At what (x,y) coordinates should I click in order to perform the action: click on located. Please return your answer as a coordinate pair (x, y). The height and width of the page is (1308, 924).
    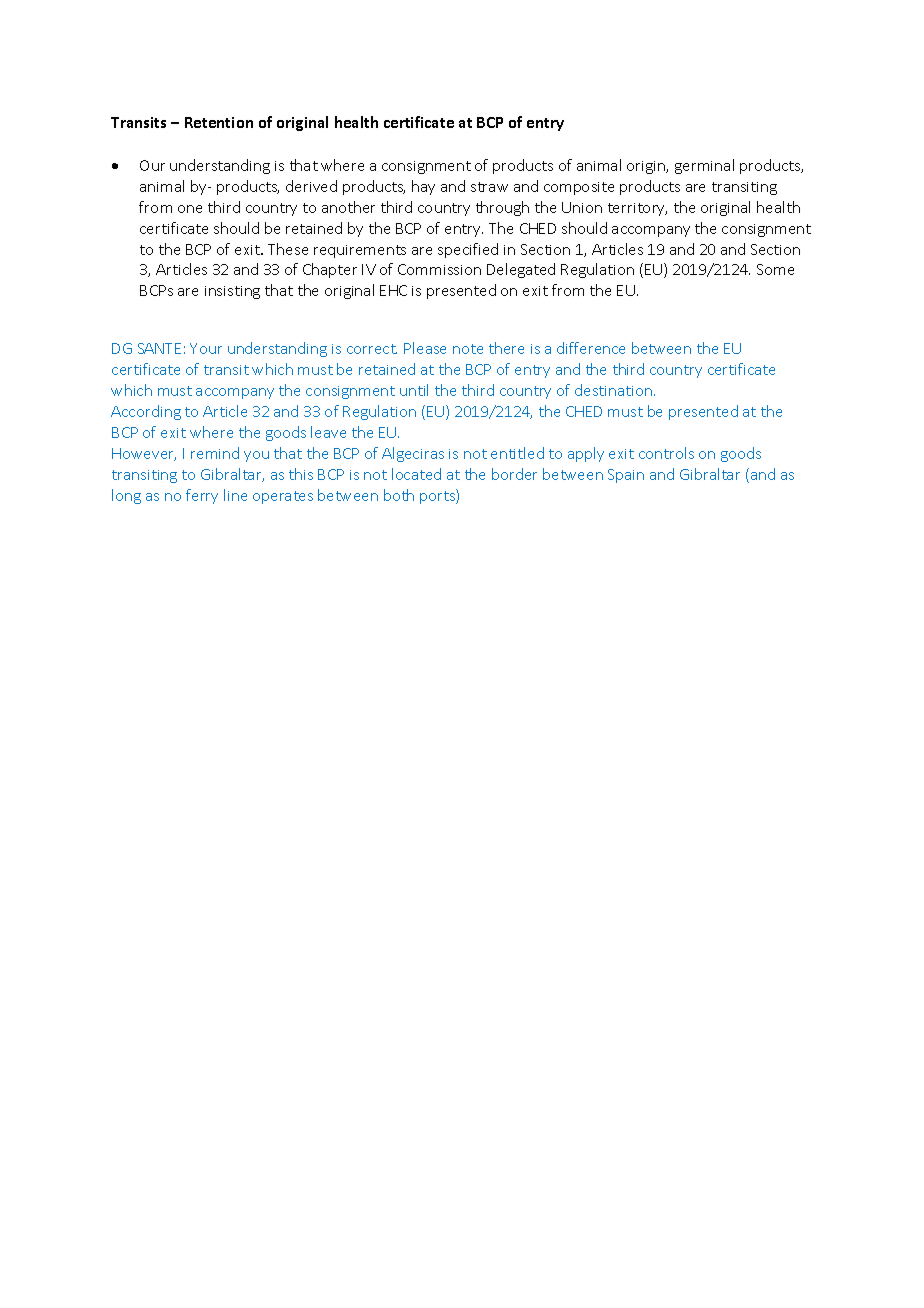
    Looking at the image, I should click on (416, 474).
